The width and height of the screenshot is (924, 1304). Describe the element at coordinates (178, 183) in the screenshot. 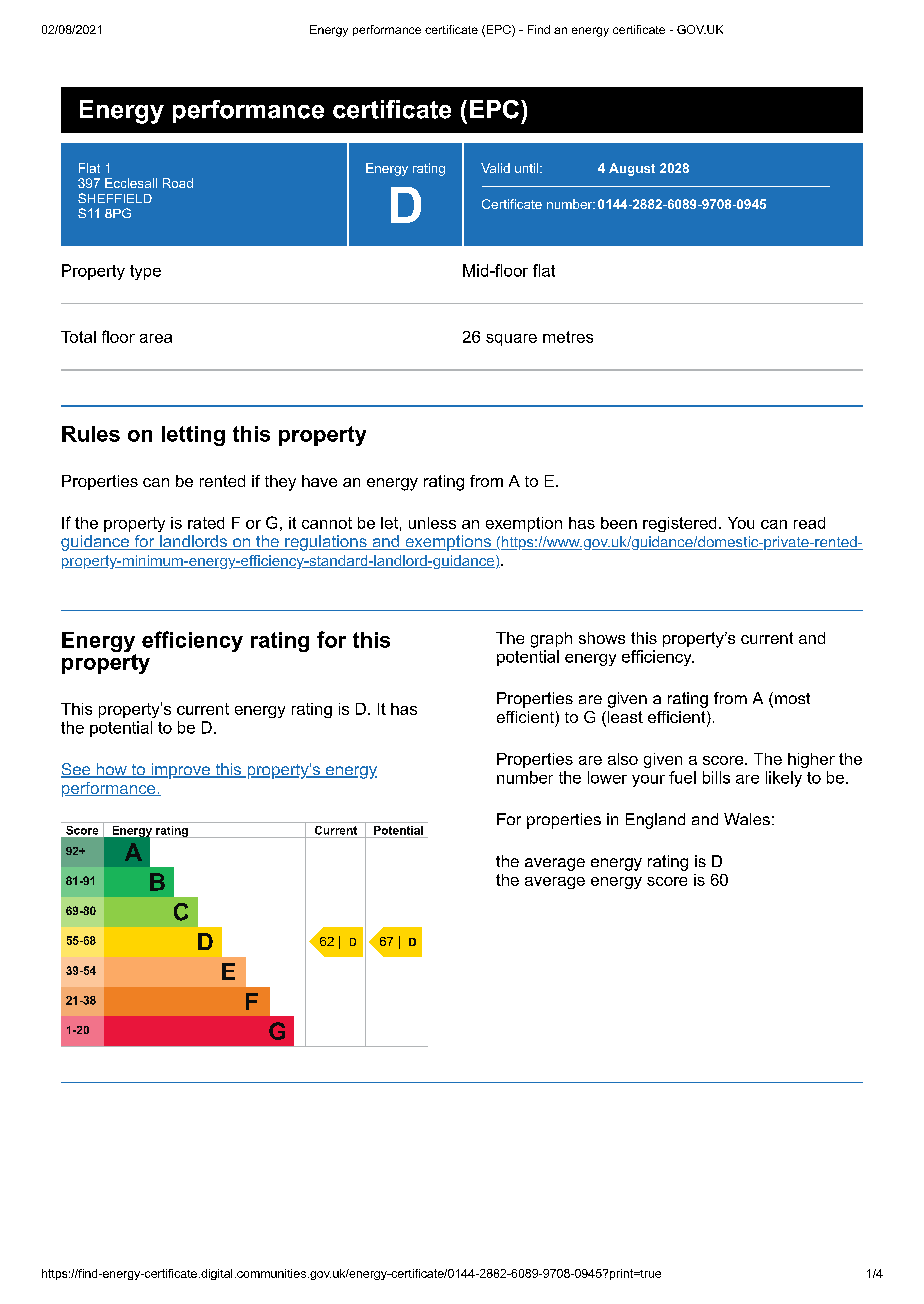

I see `Road` at that location.
